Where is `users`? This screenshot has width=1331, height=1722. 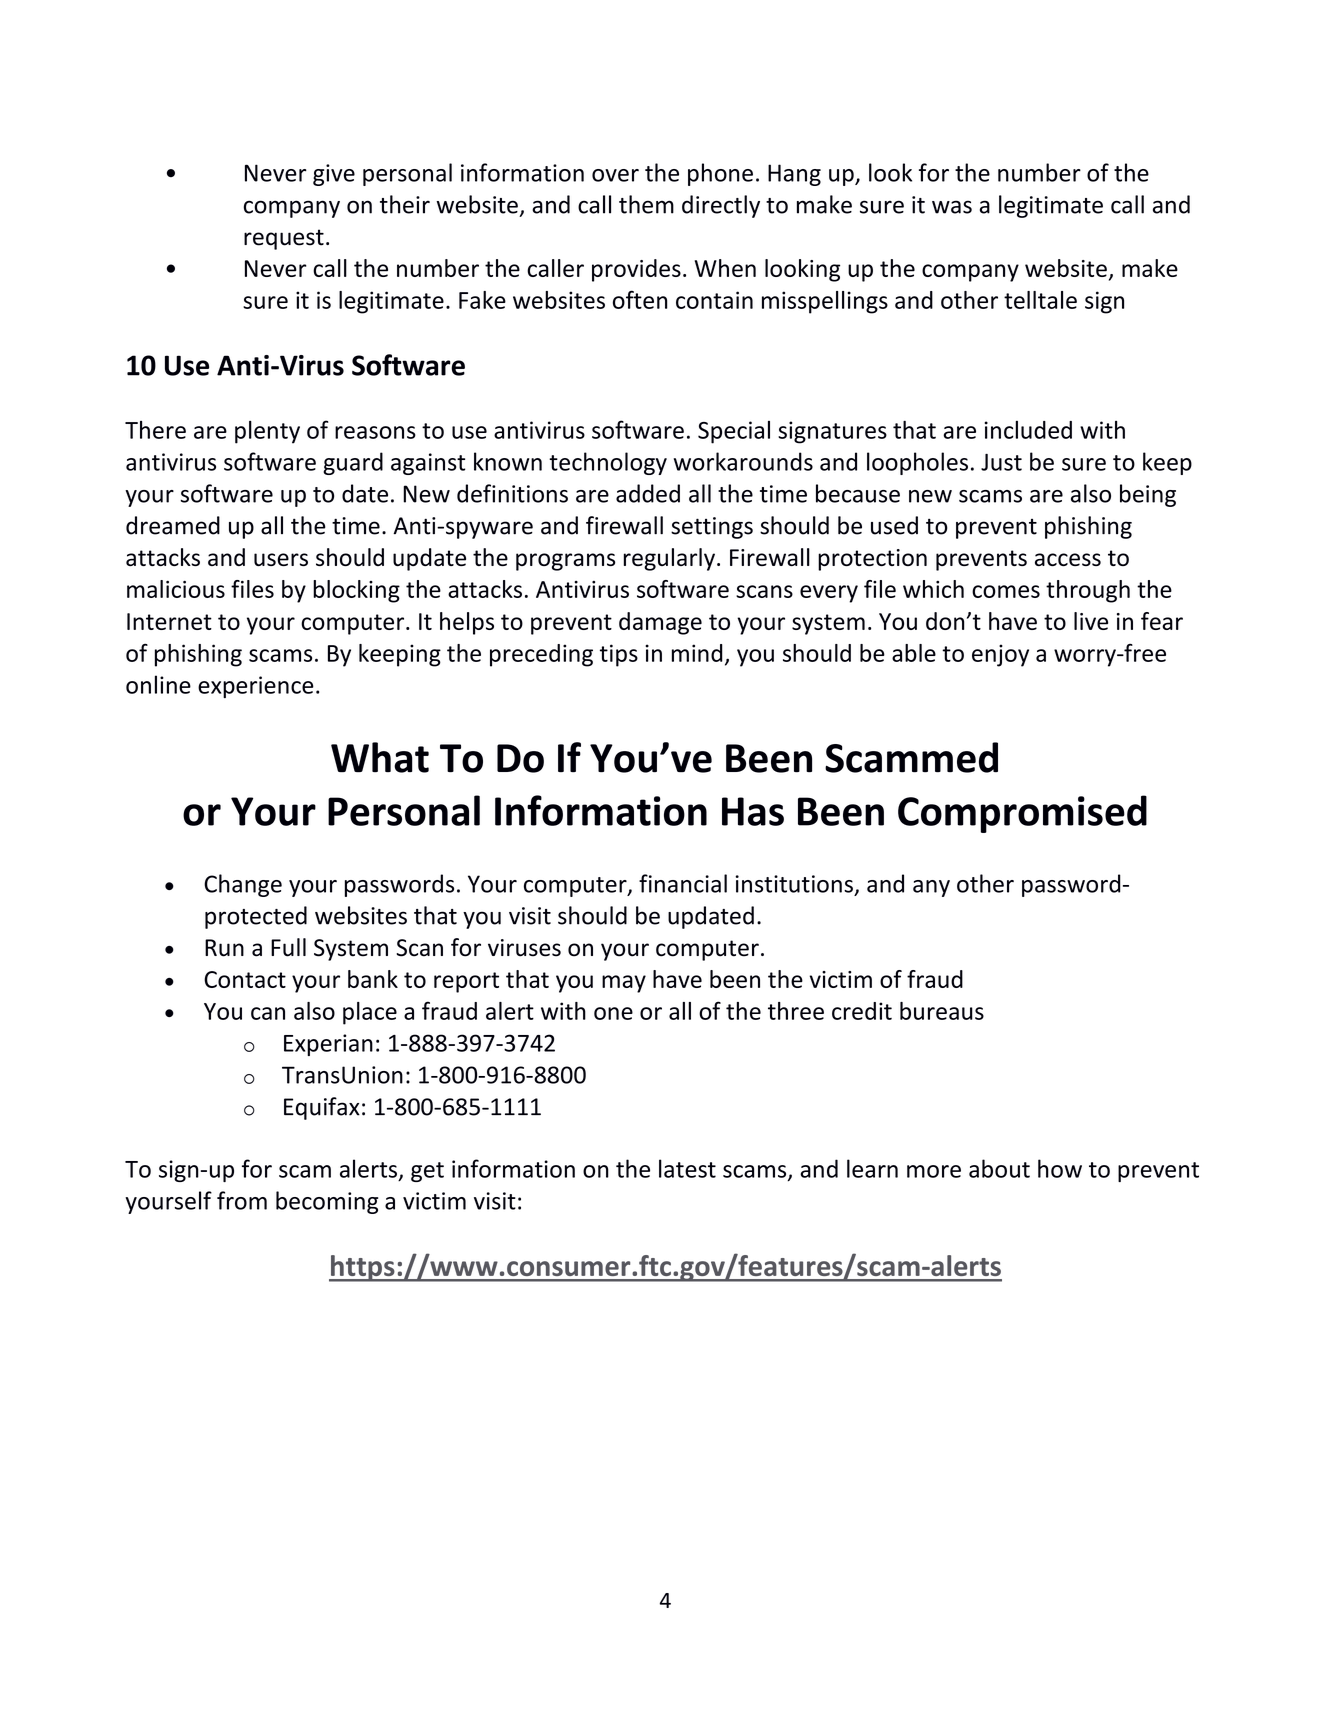
users is located at coordinates (281, 559).
